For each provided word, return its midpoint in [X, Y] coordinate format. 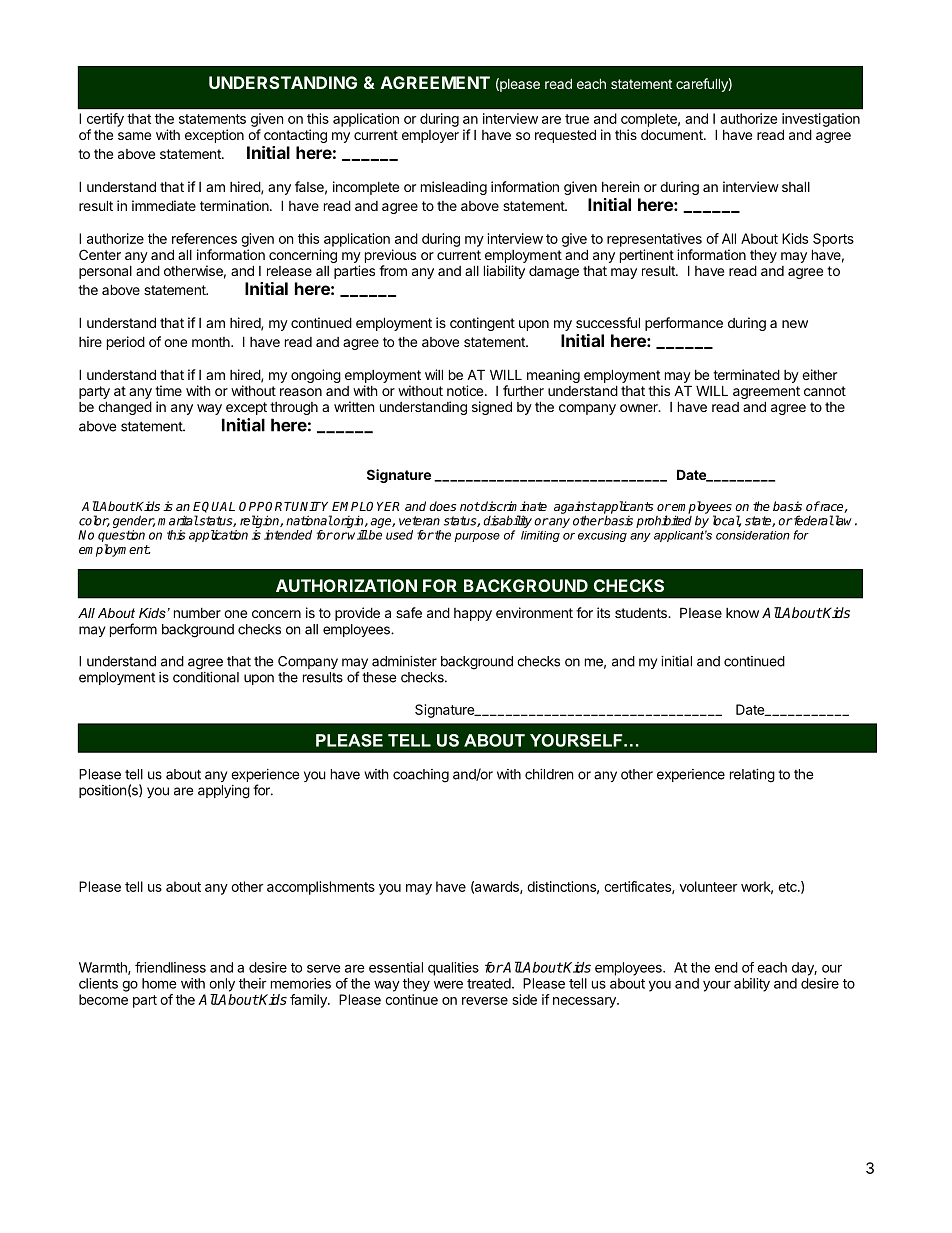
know [742, 613]
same [134, 136]
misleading [454, 188]
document [673, 134]
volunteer [709, 886]
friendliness [170, 967]
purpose [477, 537]
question [121, 537]
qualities [453, 969]
